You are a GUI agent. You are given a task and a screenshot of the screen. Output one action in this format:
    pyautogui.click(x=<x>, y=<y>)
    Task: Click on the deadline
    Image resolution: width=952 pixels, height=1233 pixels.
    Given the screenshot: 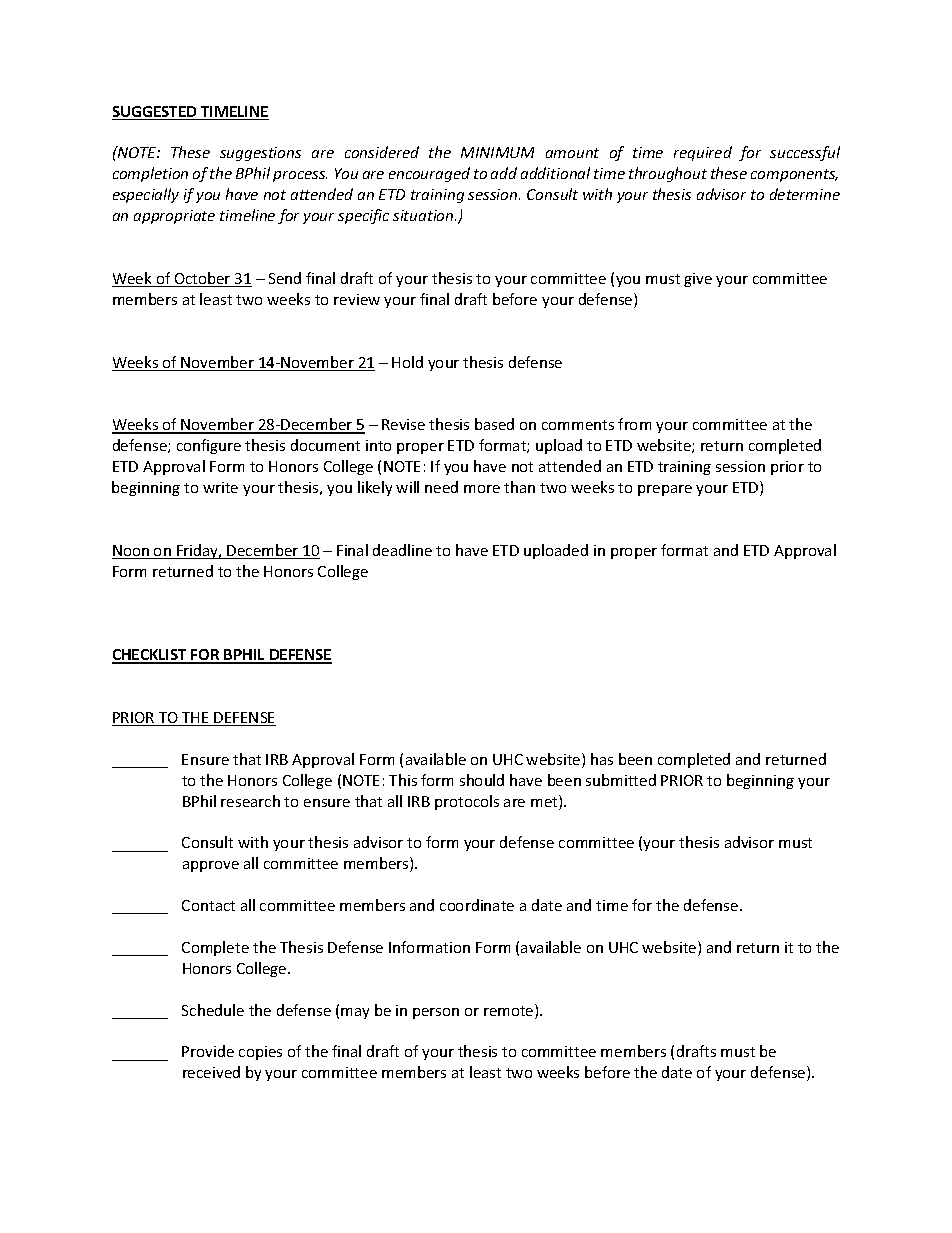 What is the action you would take?
    pyautogui.click(x=402, y=550)
